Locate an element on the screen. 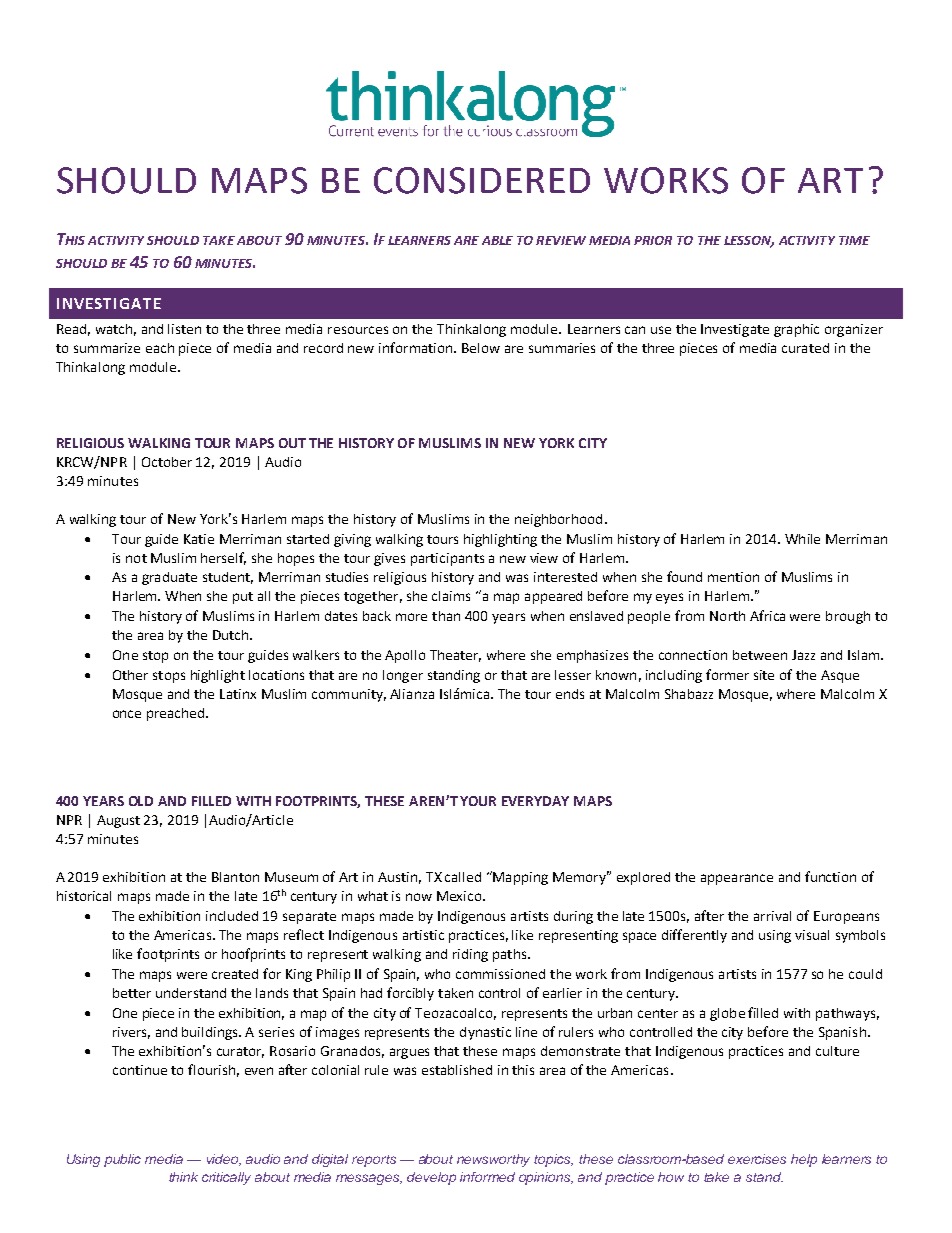 Image resolution: width=952 pixels, height=1233 pixels. arrival is located at coordinates (772, 916).
